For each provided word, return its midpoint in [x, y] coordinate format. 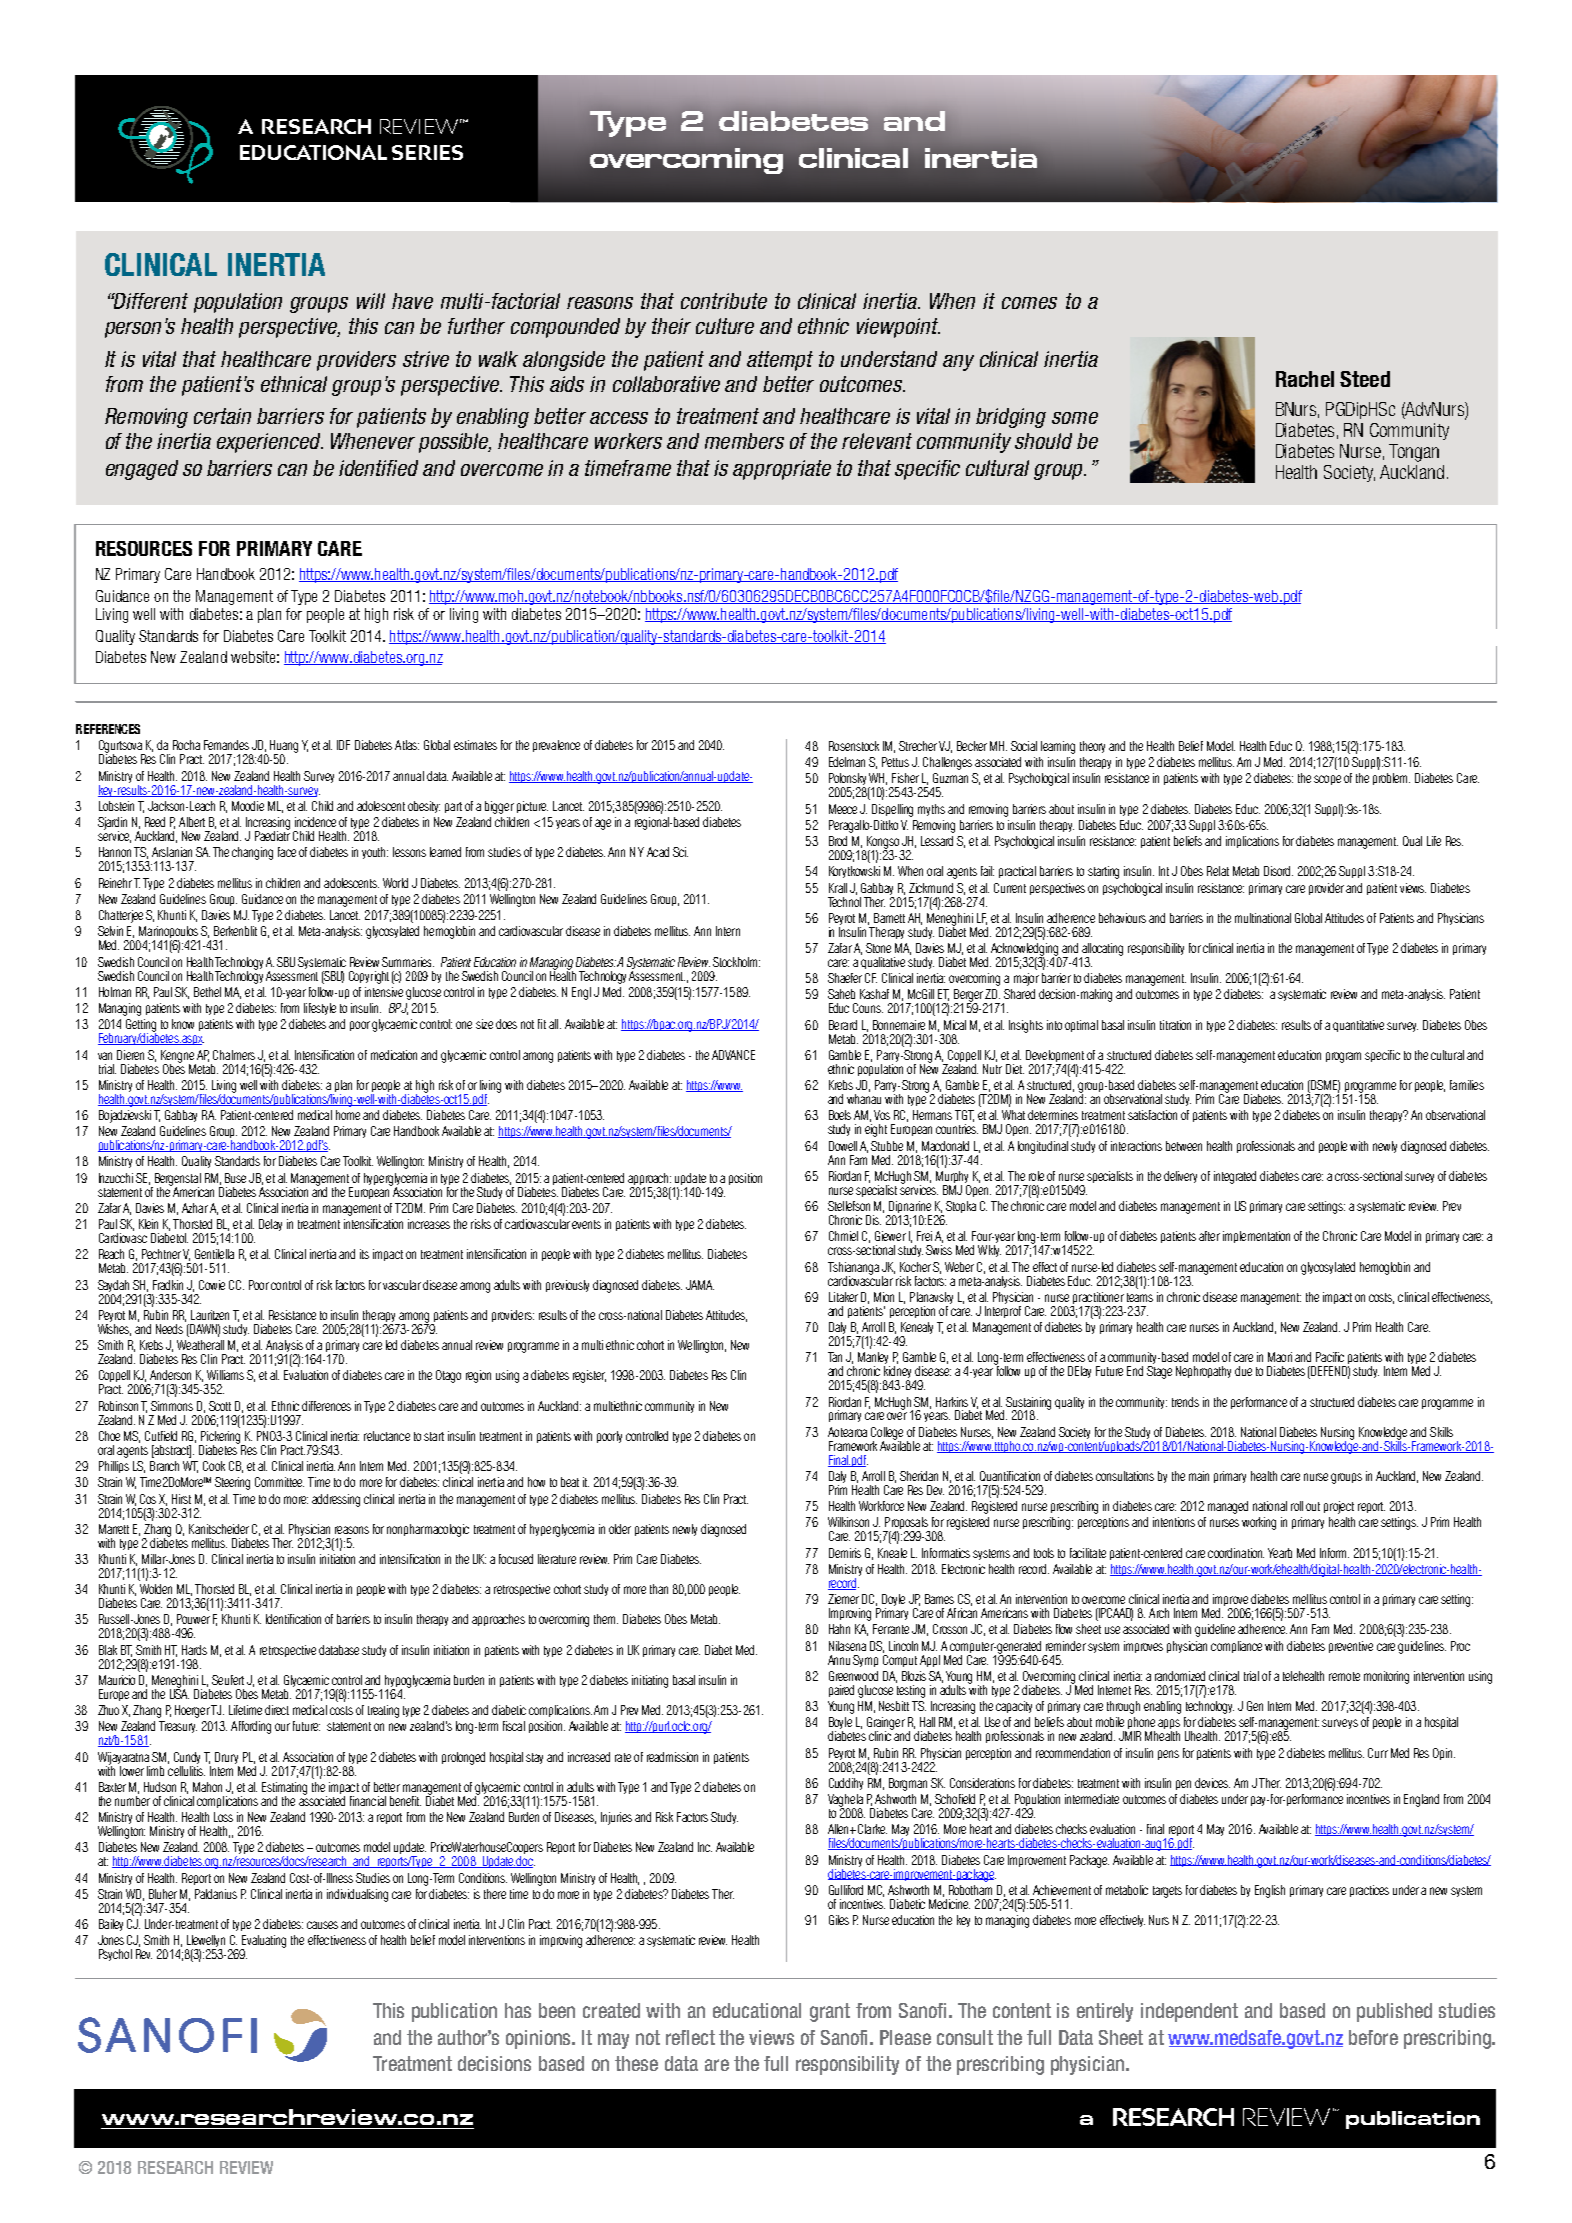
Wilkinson [848, 1522]
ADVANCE [733, 1055]
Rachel [1305, 379]
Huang [284, 747]
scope [1327, 780]
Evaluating [263, 1942]
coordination [1236, 1553]
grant [830, 2012]
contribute [724, 301]
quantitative [1358, 1026]
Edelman [847, 762]
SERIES [427, 152]
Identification [293, 1619]
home [348, 1115]
